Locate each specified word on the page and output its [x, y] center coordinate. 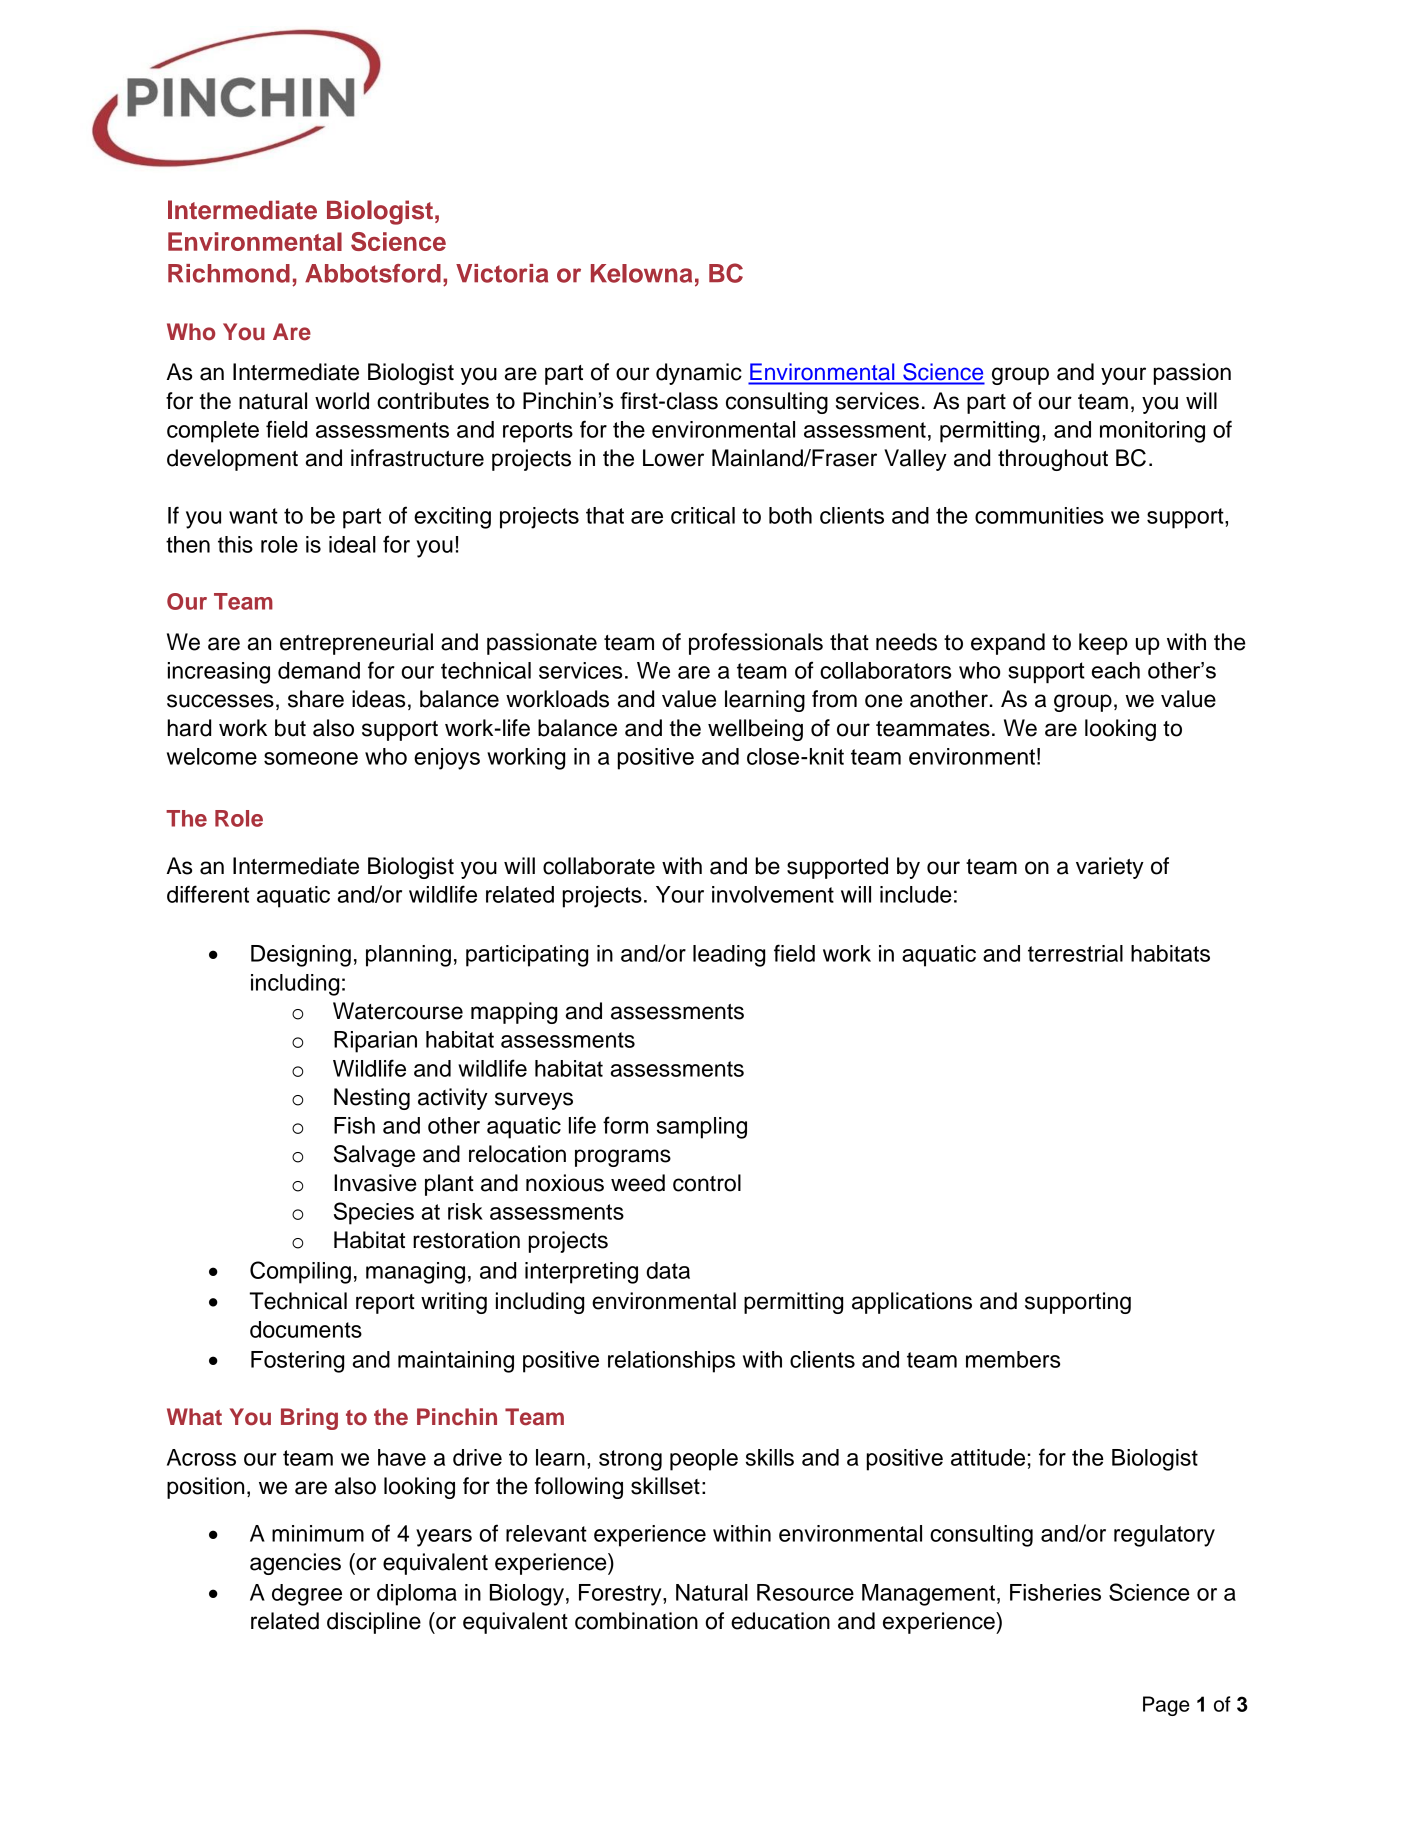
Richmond [229, 273]
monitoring [1152, 432]
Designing [301, 956]
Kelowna [641, 273]
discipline [374, 1623]
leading [729, 956]
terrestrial [1075, 953]
